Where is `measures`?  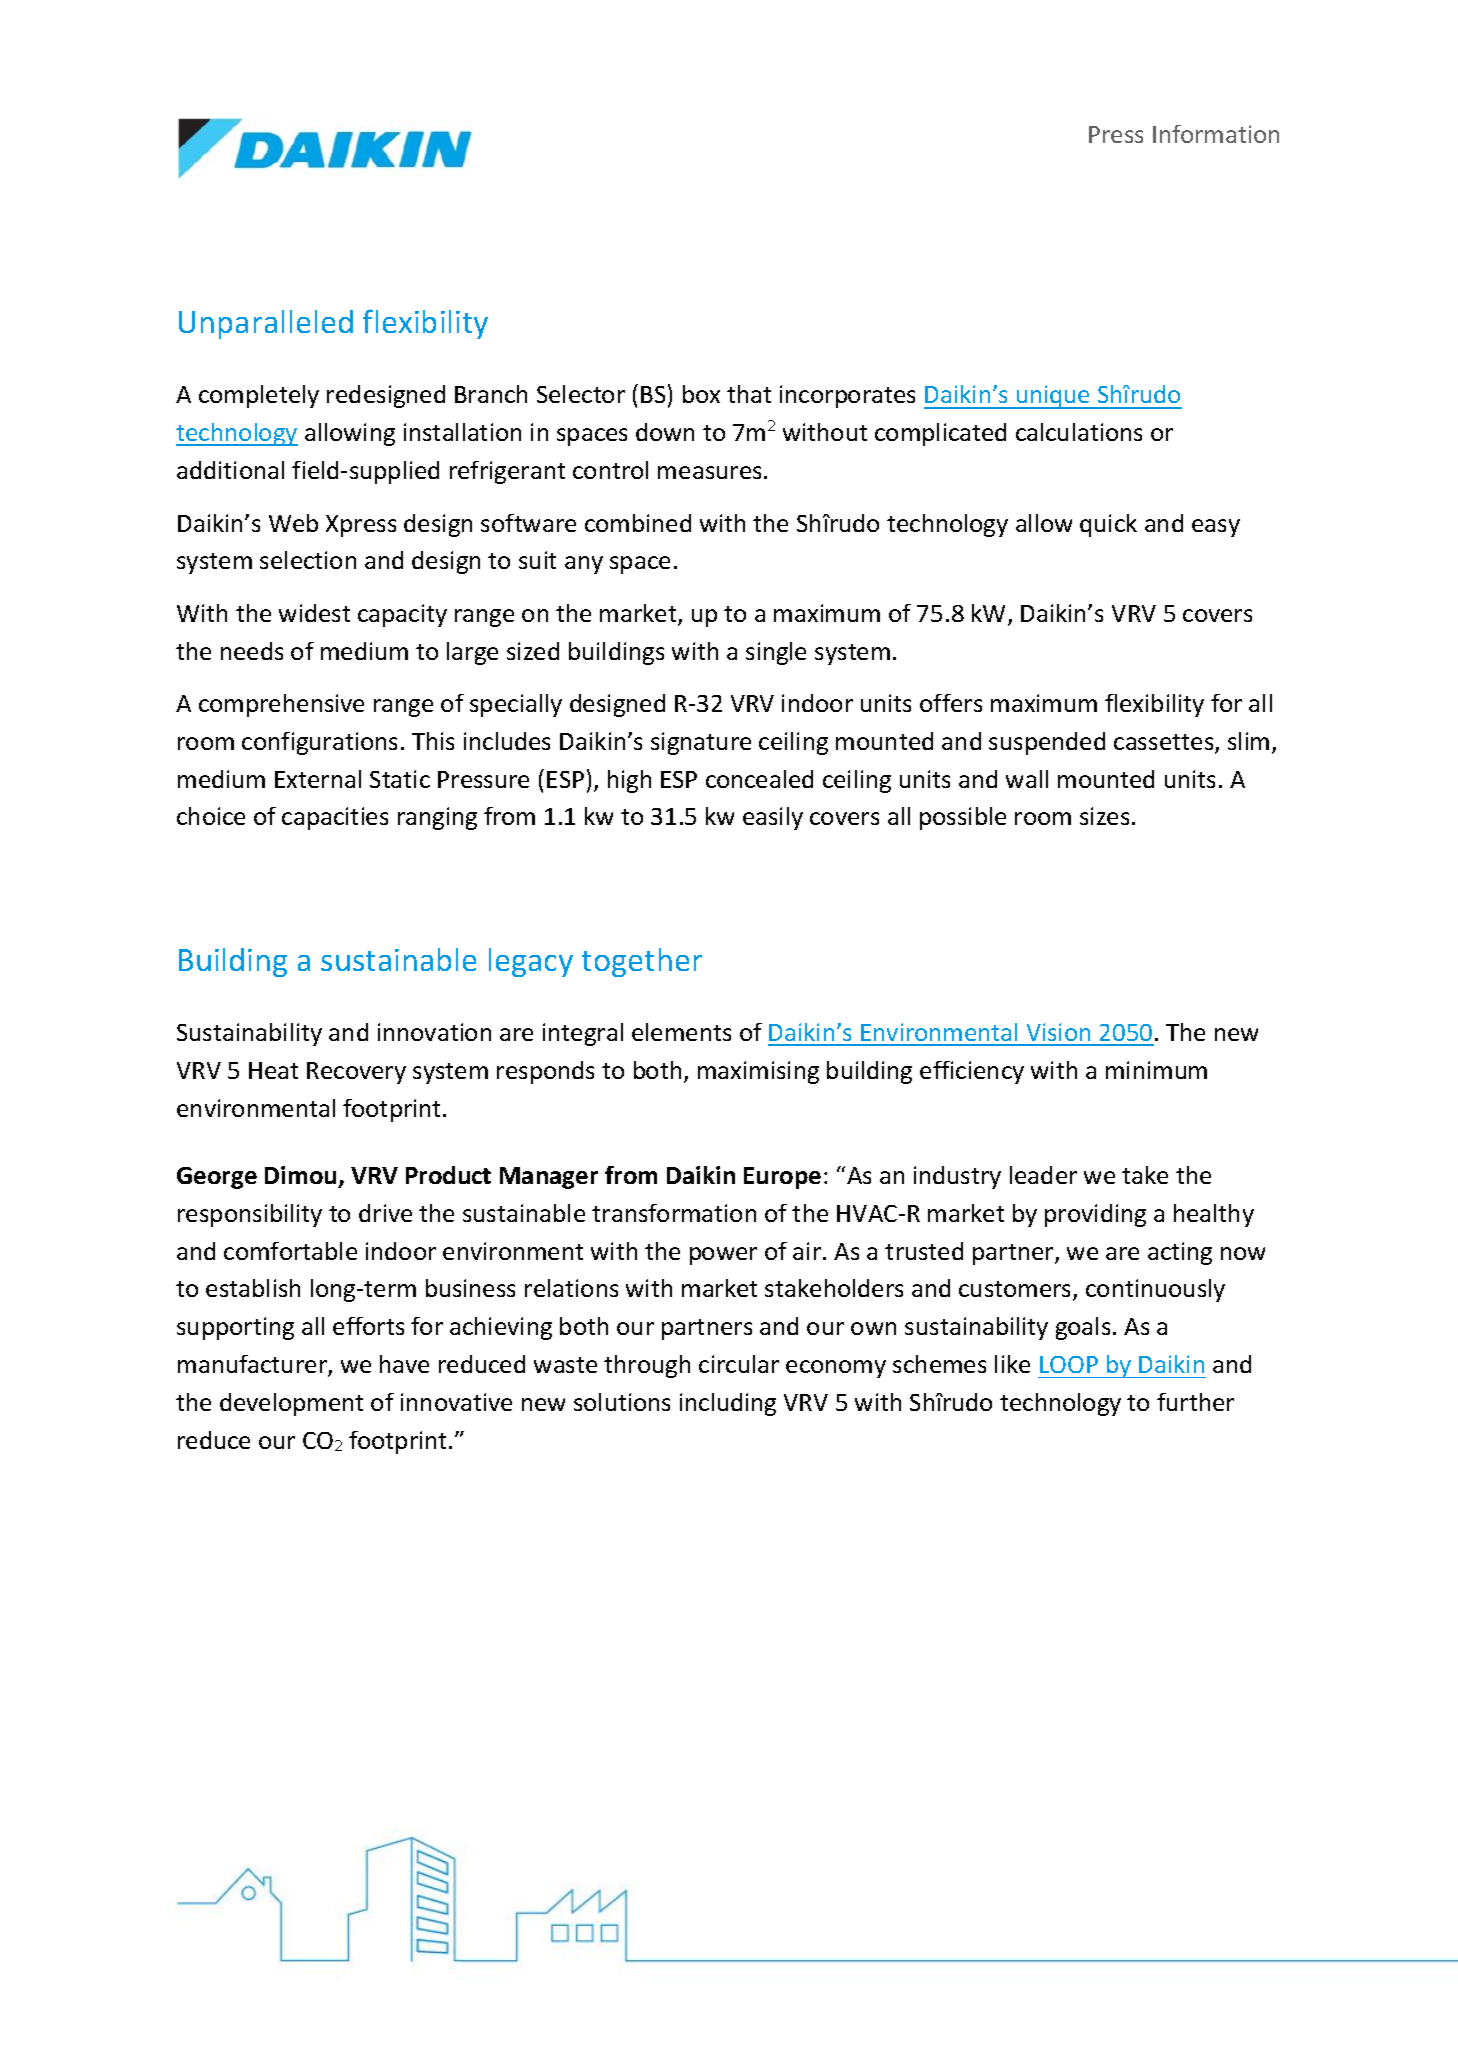 measures is located at coordinates (709, 472).
